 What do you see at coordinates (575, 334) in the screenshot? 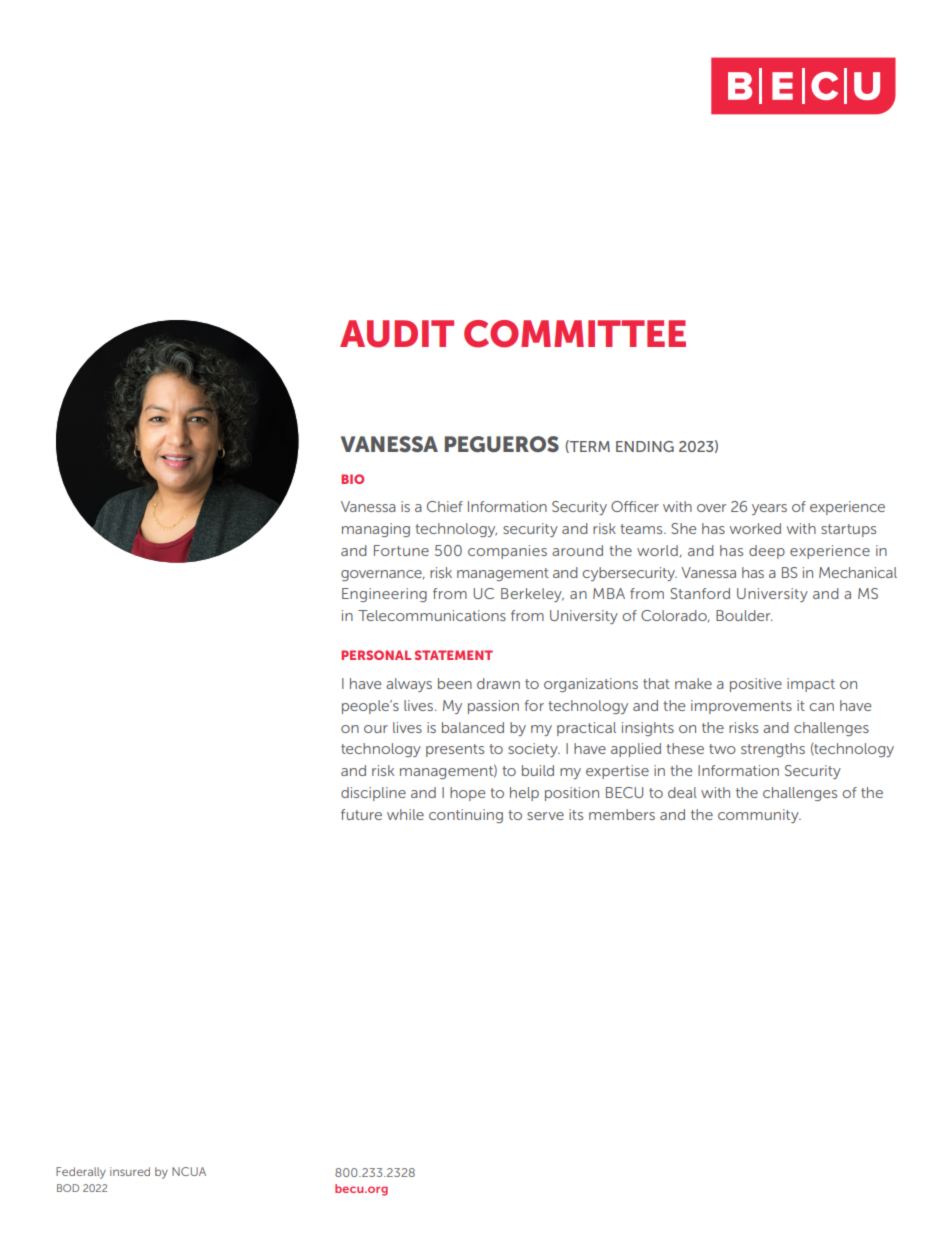
I see `COMMITTEE` at bounding box center [575, 334].
